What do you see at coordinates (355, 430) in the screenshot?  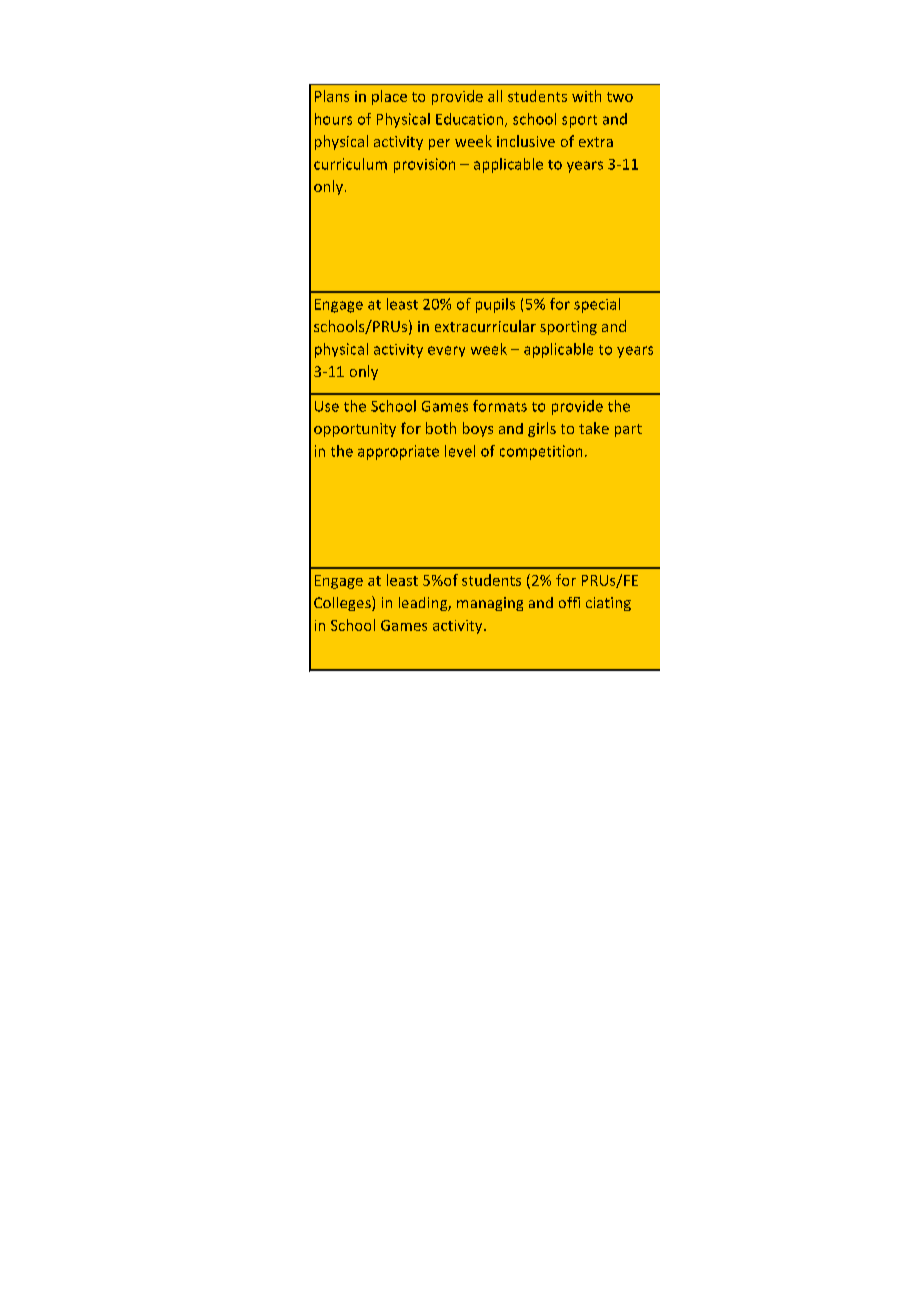 I see `opportunity` at bounding box center [355, 430].
